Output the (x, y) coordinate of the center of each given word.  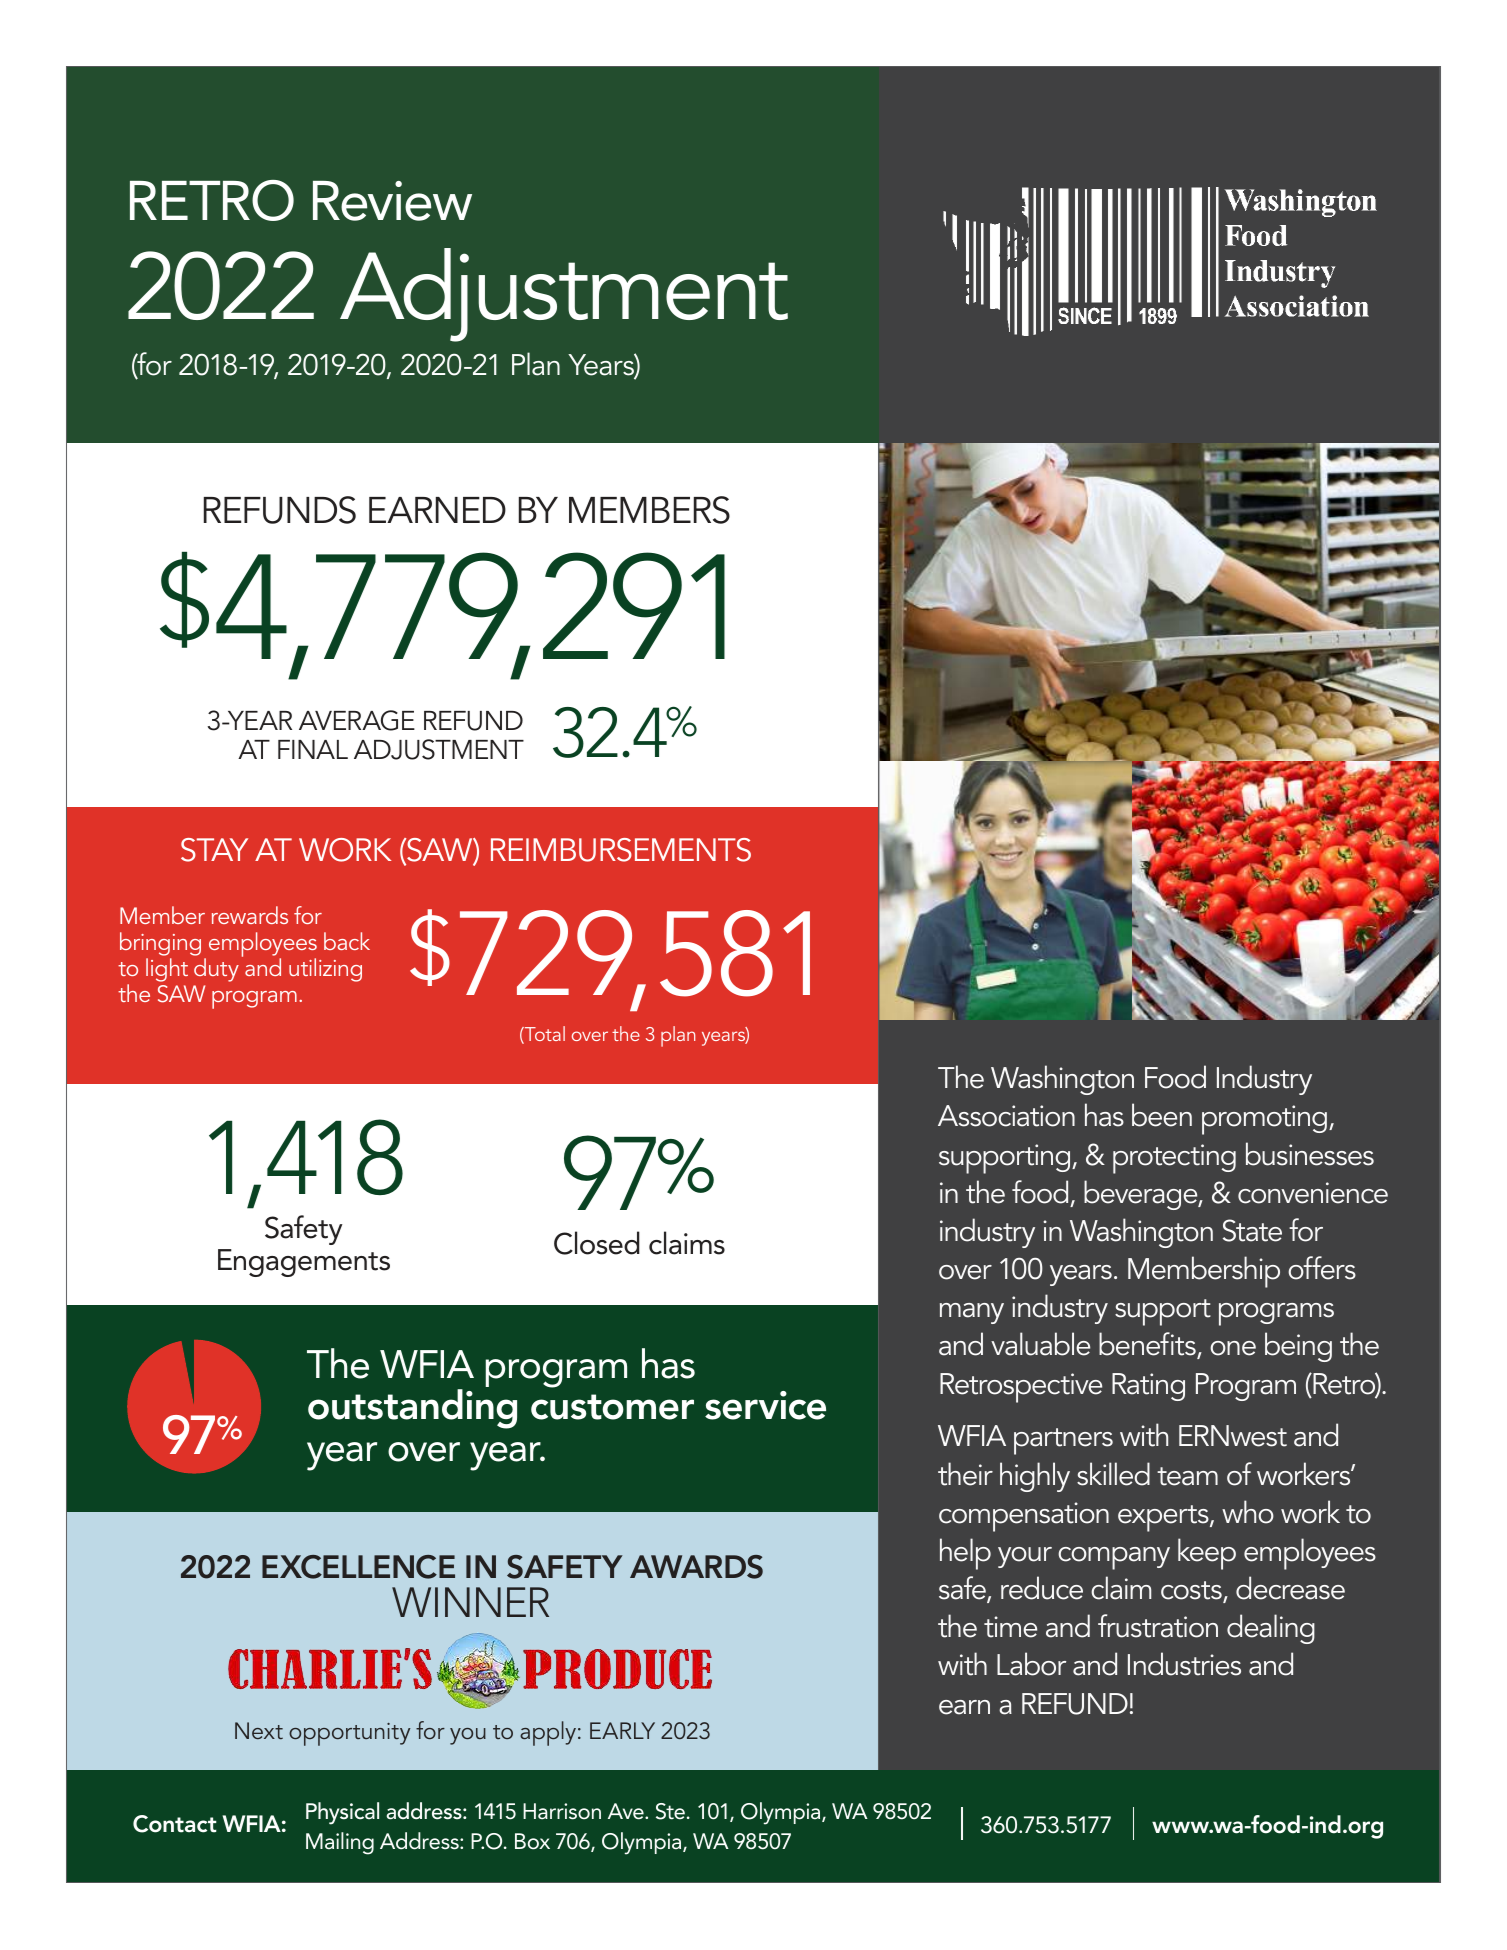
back (347, 941)
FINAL (313, 749)
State (1252, 1230)
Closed (597, 1243)
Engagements (304, 1263)
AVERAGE (357, 720)
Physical (342, 1813)
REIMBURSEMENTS (621, 850)
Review (392, 201)
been (1162, 1115)
